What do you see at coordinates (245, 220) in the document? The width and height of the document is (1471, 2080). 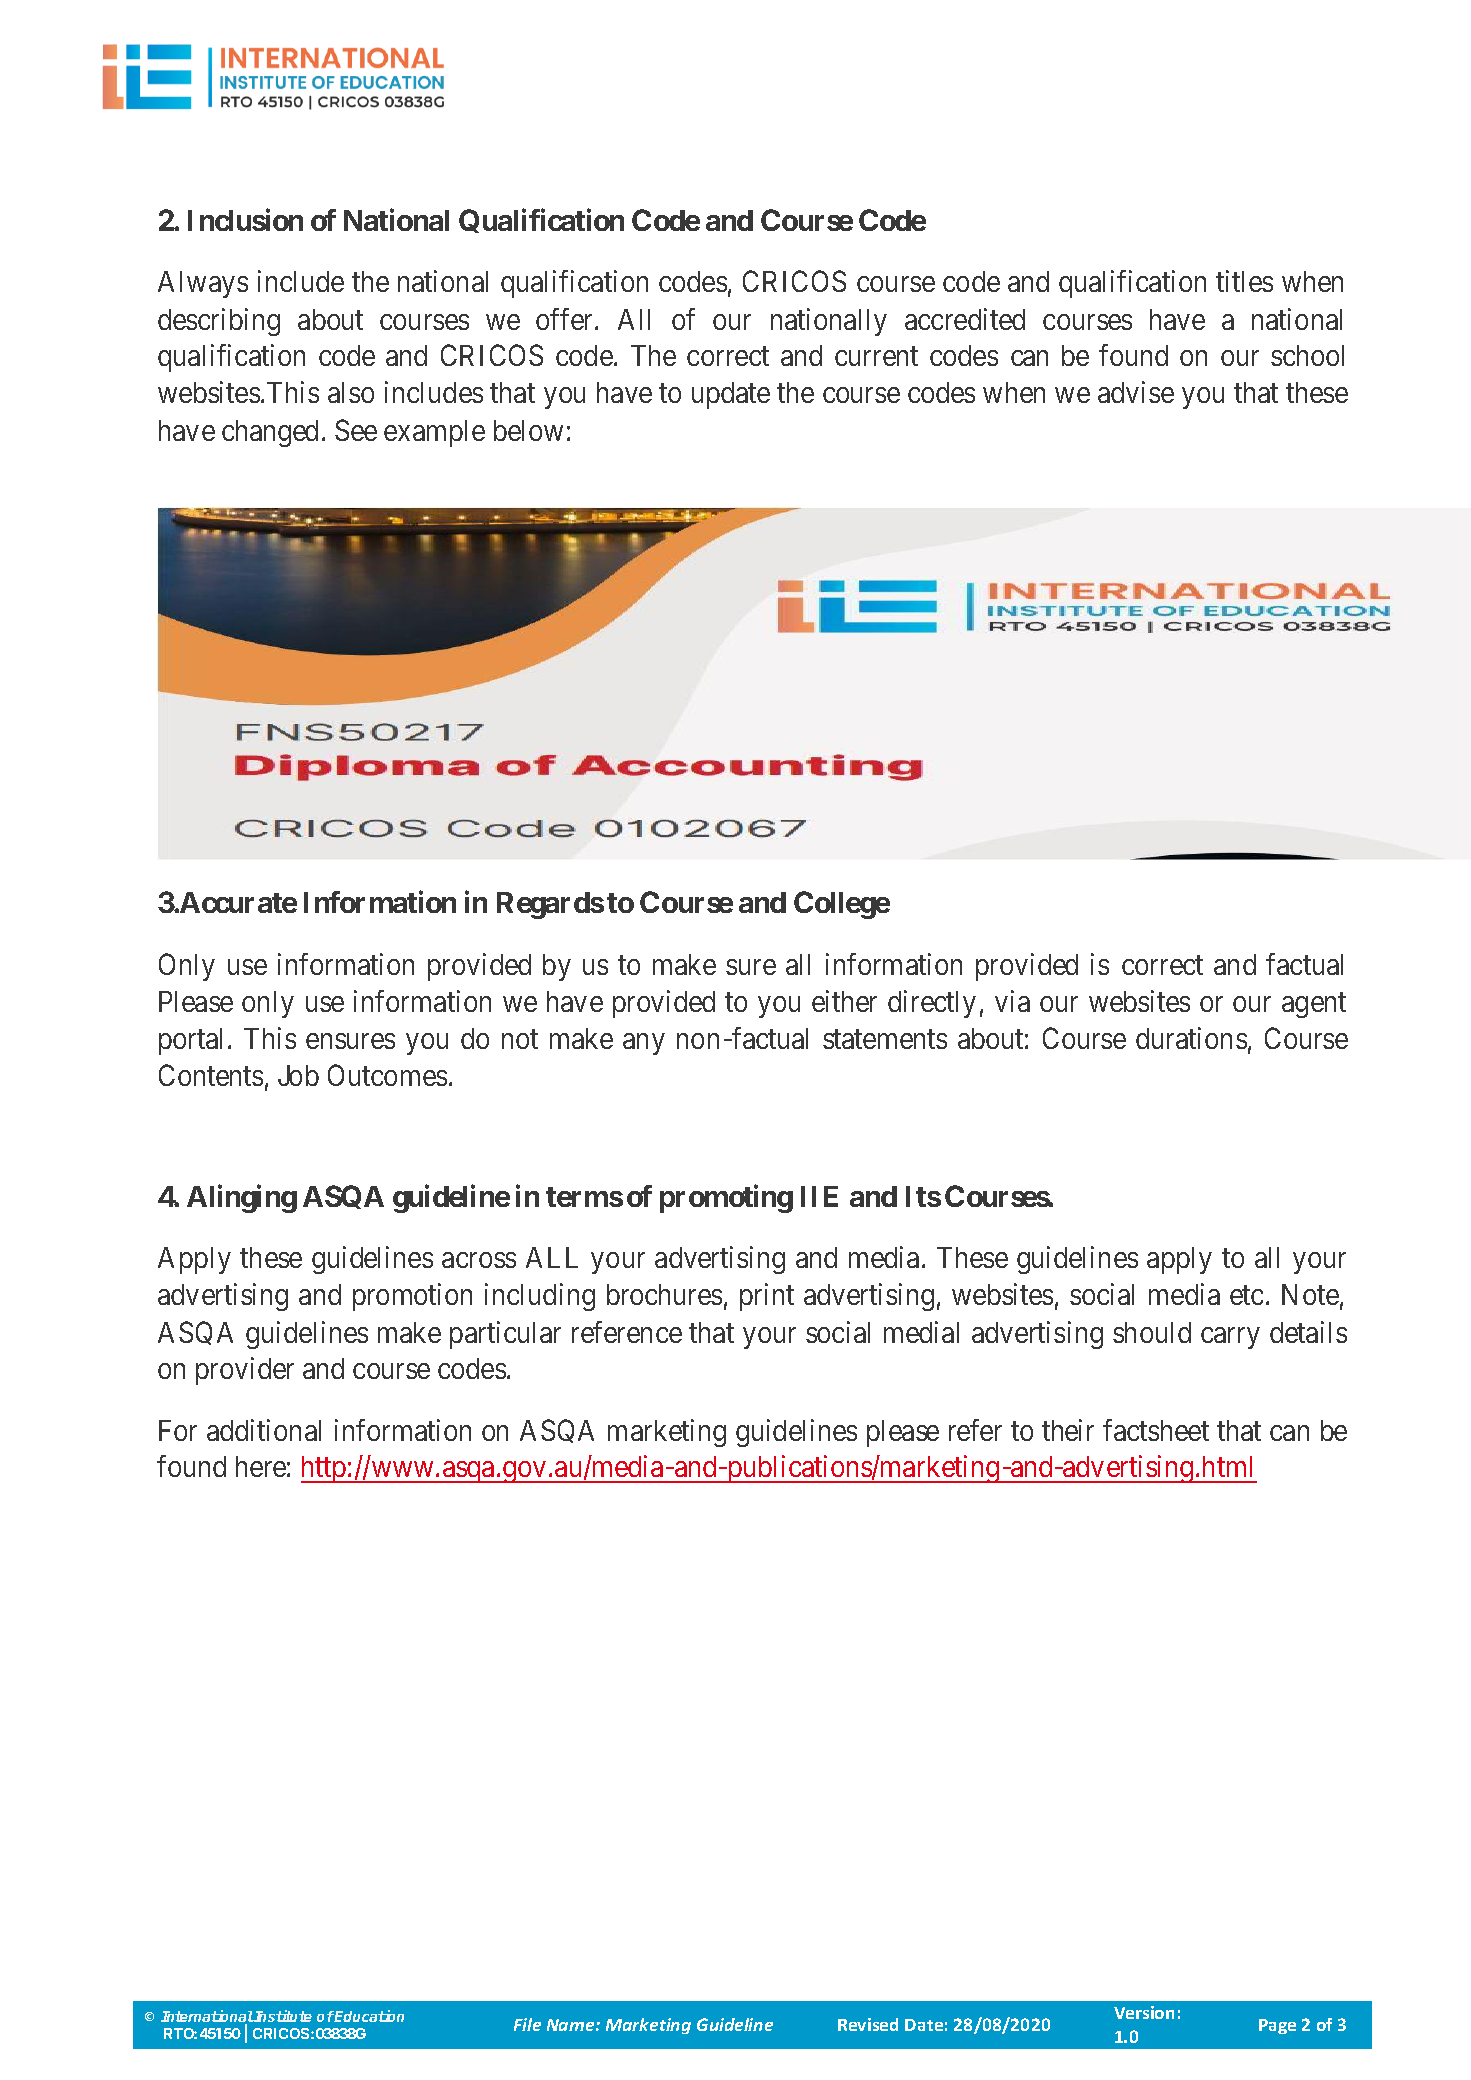 I see `Inclusion` at bounding box center [245, 220].
